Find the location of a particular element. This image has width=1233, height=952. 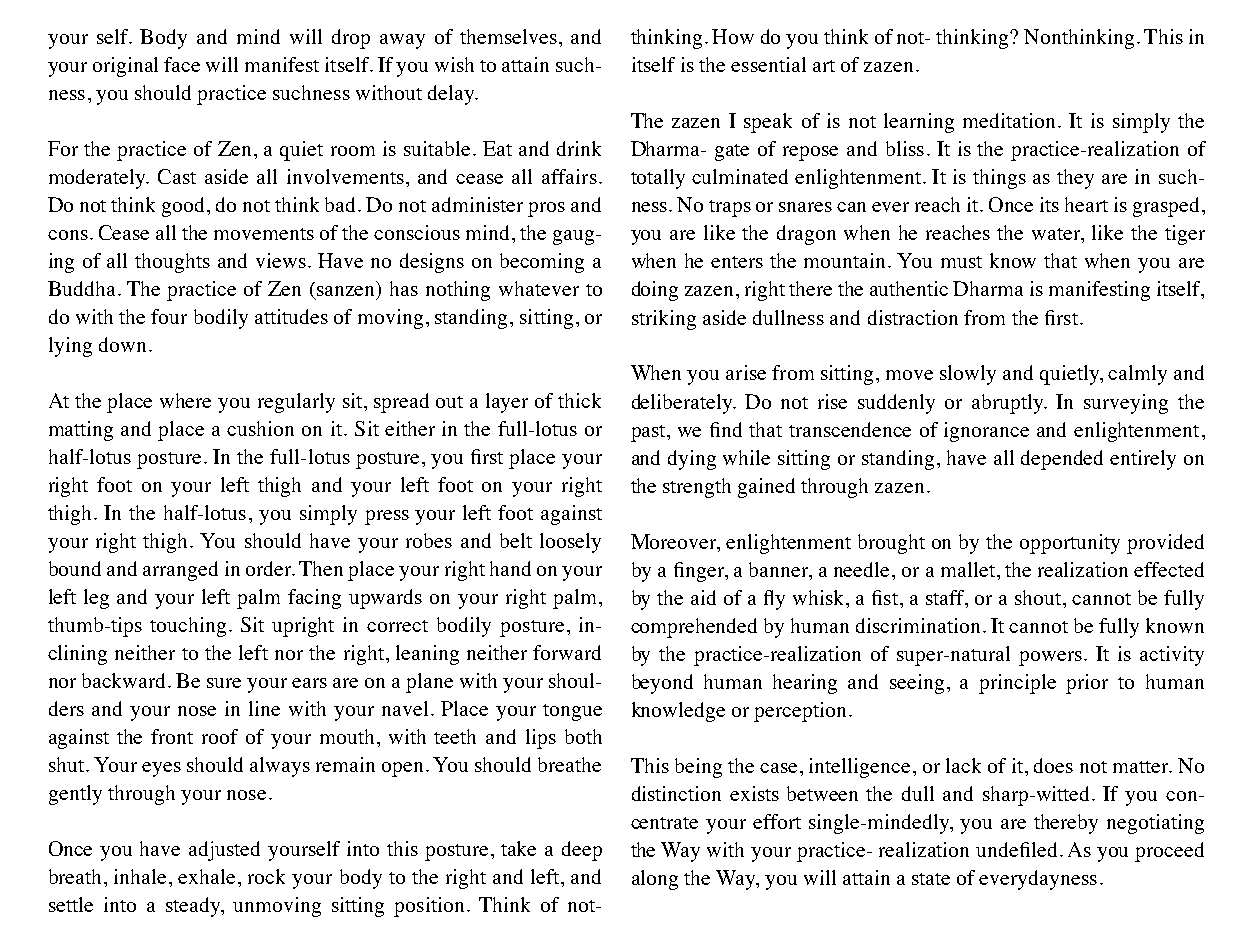

face is located at coordinates (182, 64).
